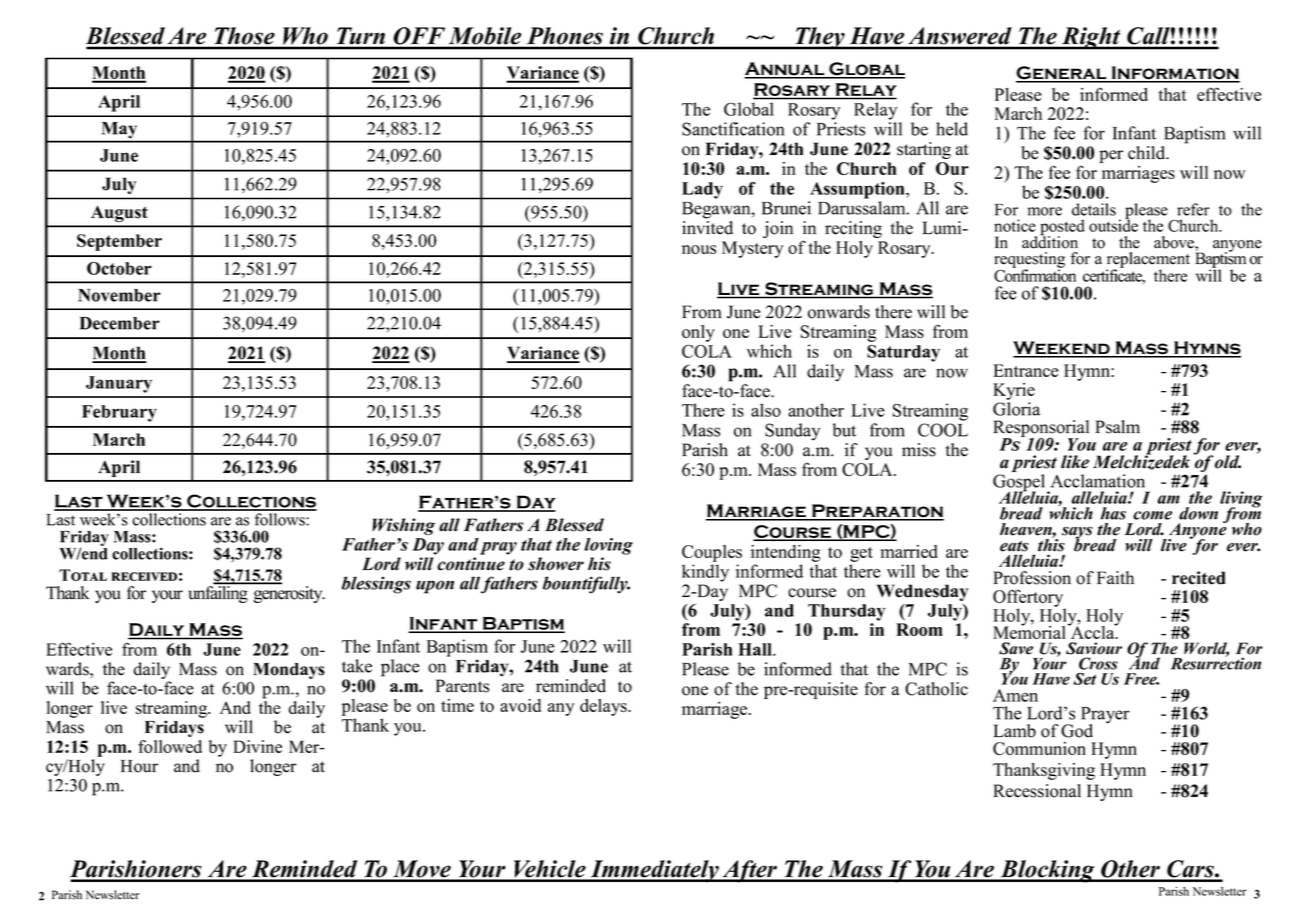 This image has width=1308, height=924. I want to click on Sanctification, so click(733, 129).
